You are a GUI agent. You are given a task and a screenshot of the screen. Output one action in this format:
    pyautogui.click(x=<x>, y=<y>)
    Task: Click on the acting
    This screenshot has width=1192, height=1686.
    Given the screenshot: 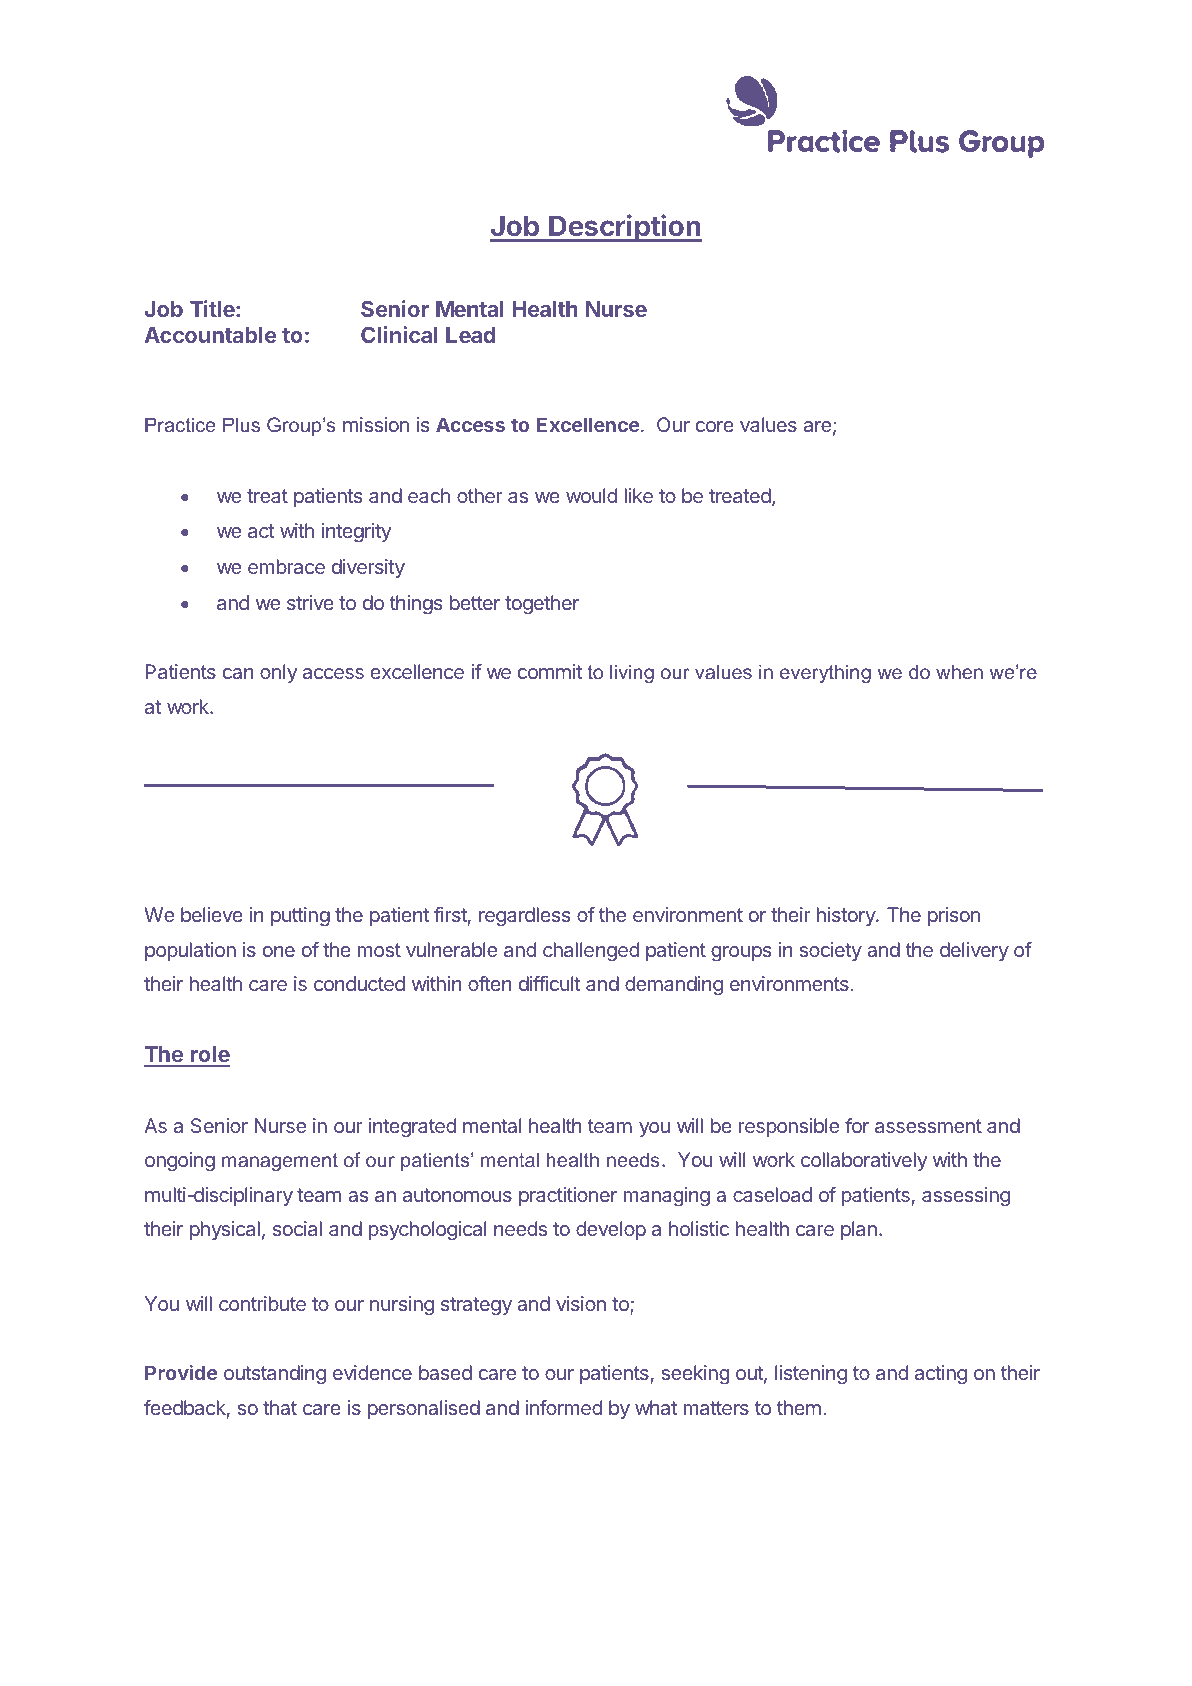 What is the action you would take?
    pyautogui.click(x=941, y=1375)
